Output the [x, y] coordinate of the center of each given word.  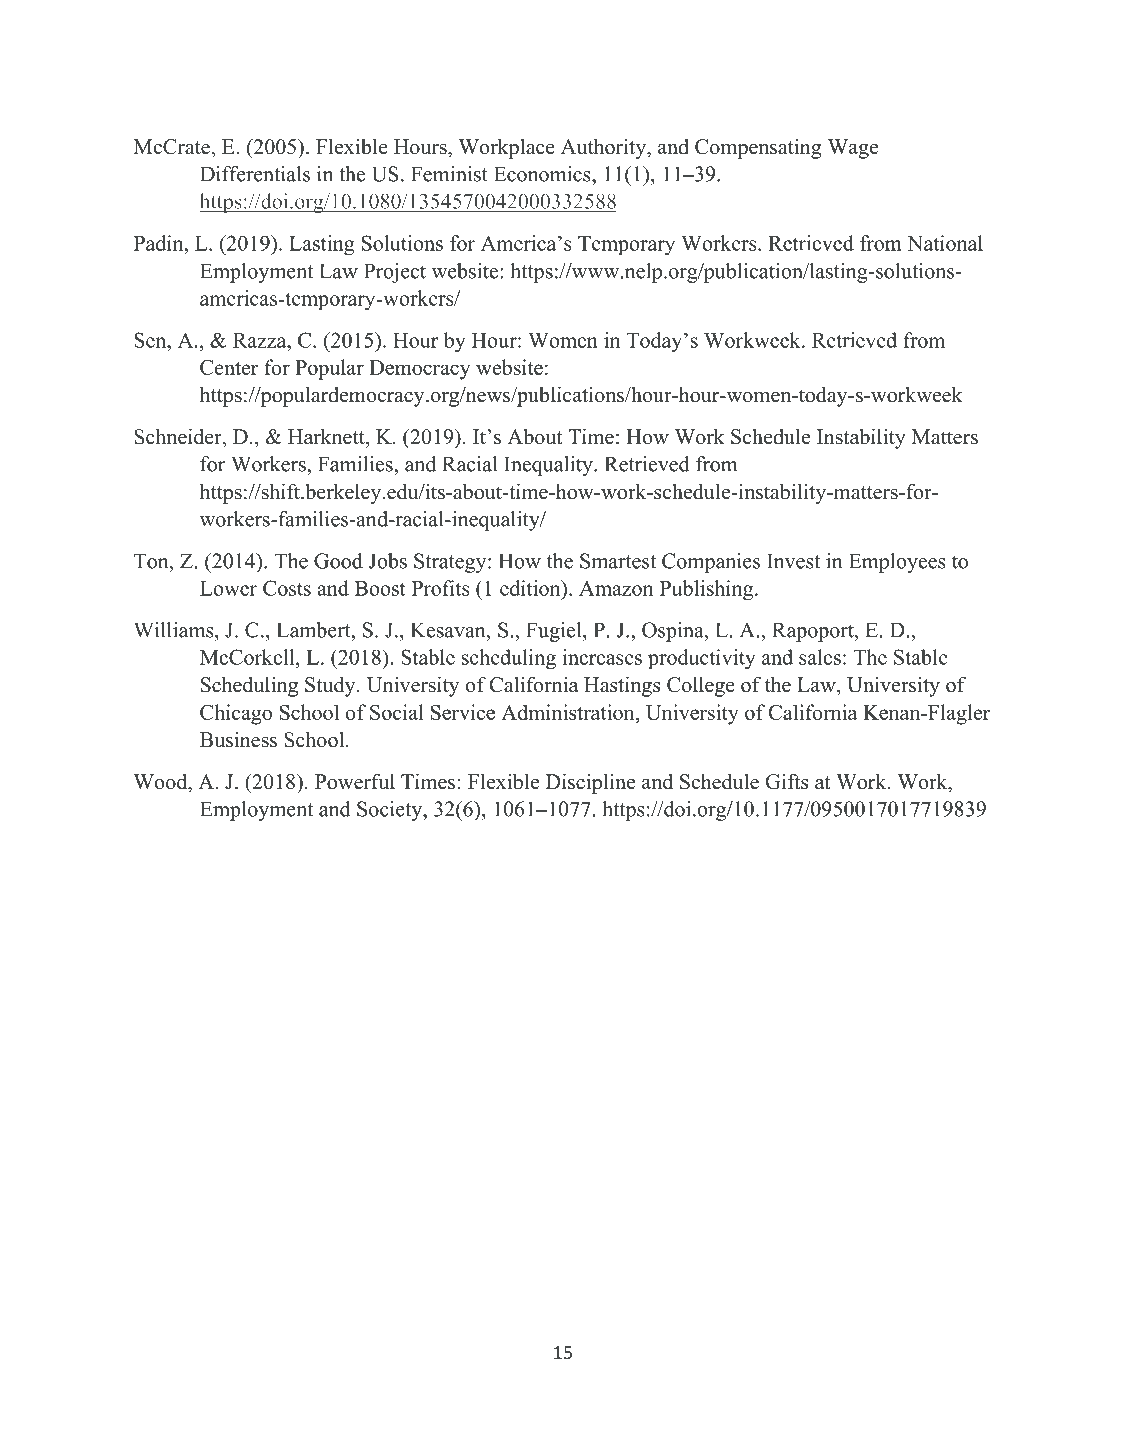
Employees [897, 563]
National [945, 243]
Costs [287, 588]
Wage [853, 149]
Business [238, 740]
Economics [543, 174]
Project [395, 273]
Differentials [255, 174]
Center [229, 367]
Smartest [618, 561]
